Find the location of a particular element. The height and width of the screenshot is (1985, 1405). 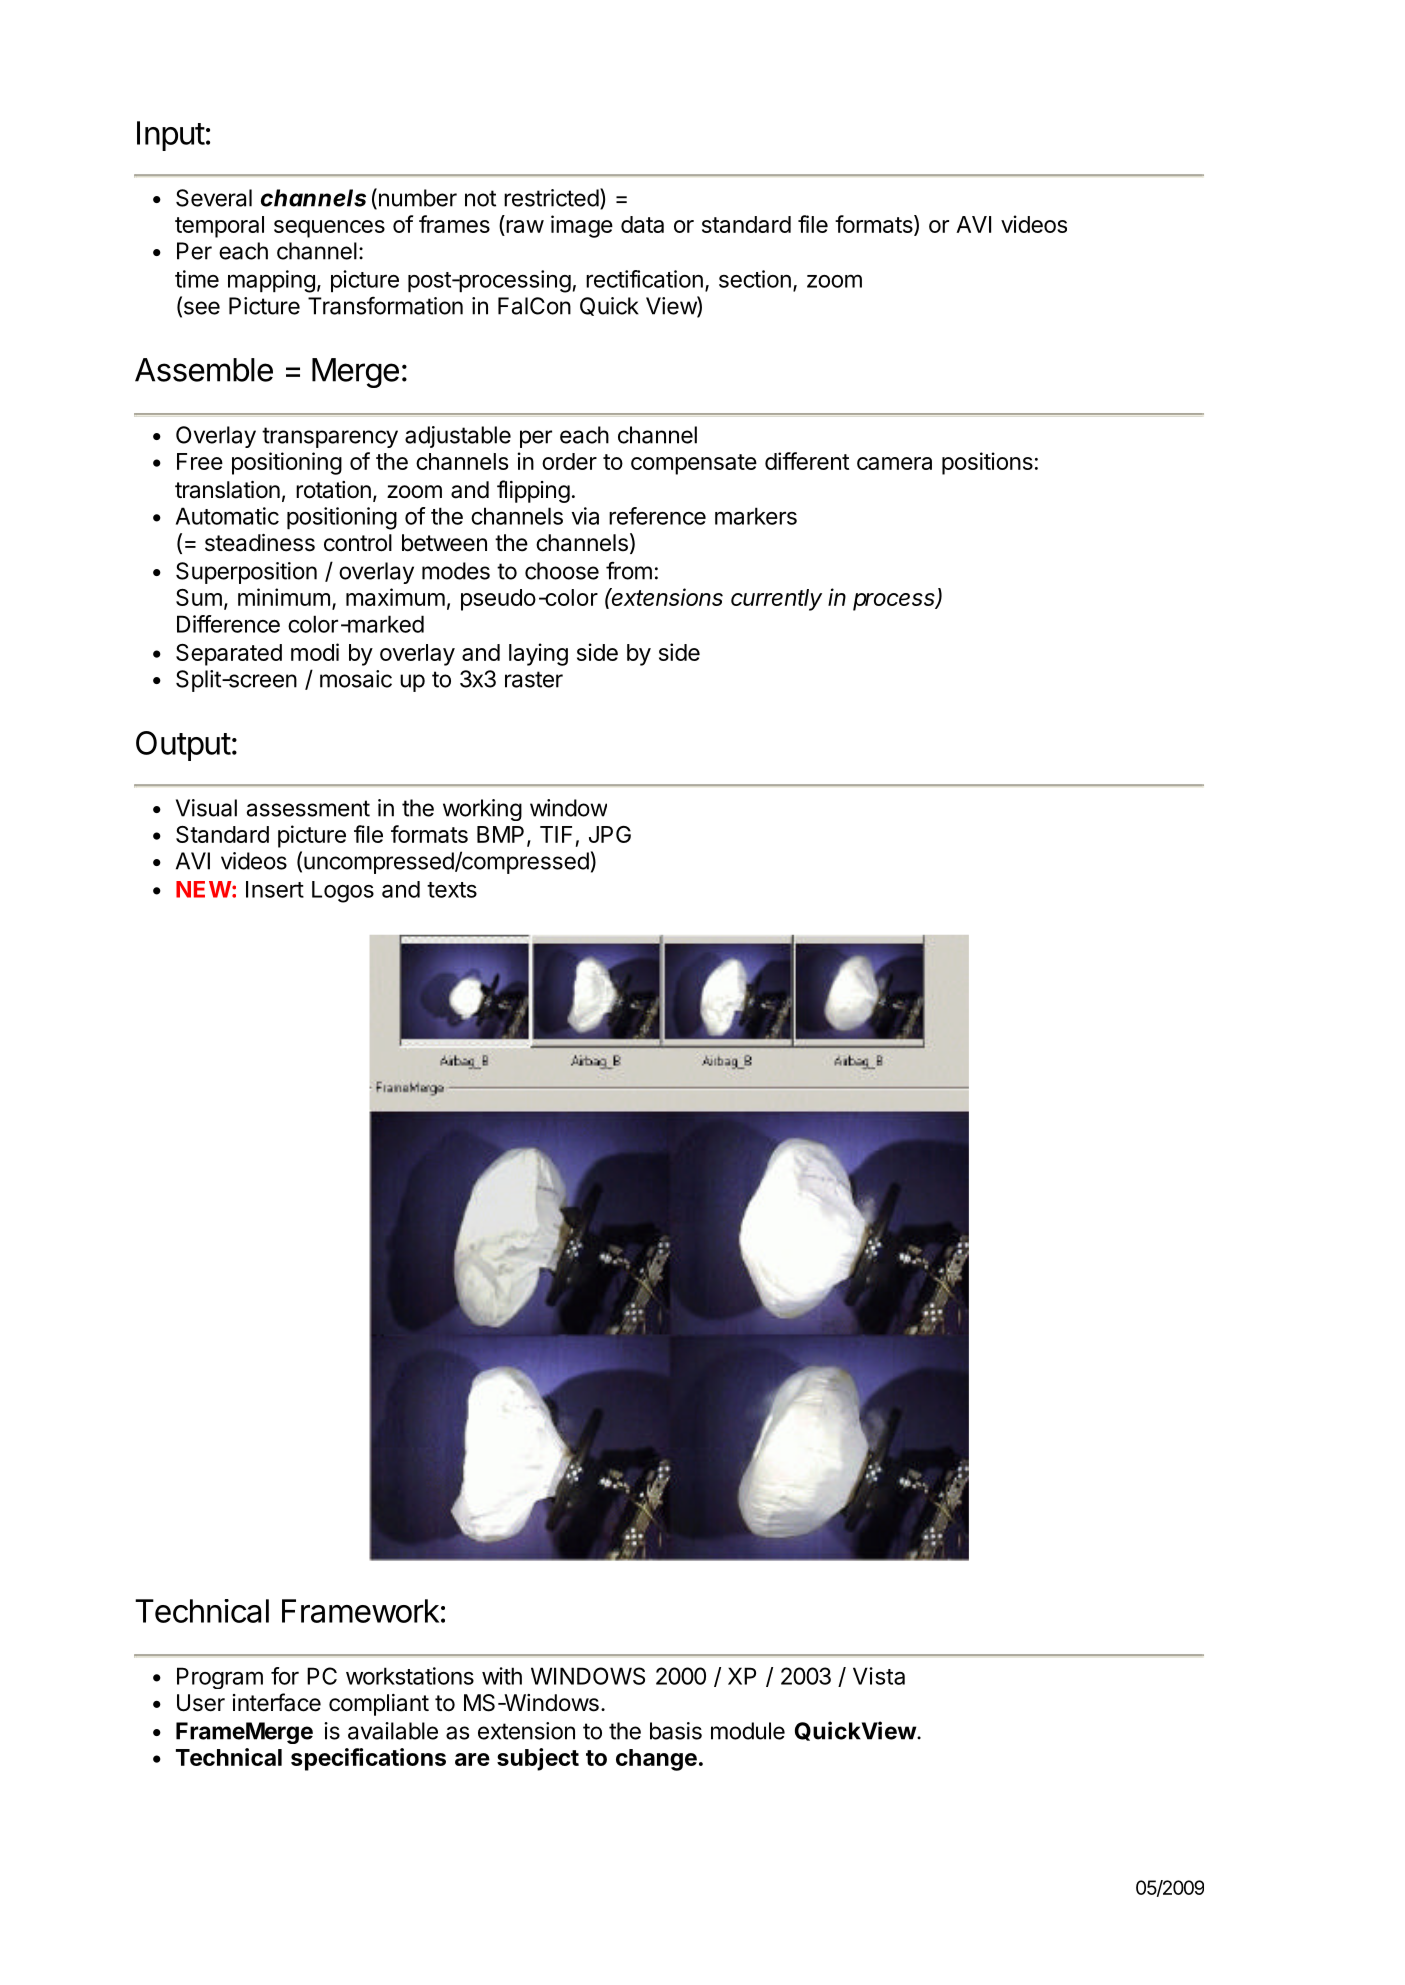

JPG is located at coordinates (610, 834).
